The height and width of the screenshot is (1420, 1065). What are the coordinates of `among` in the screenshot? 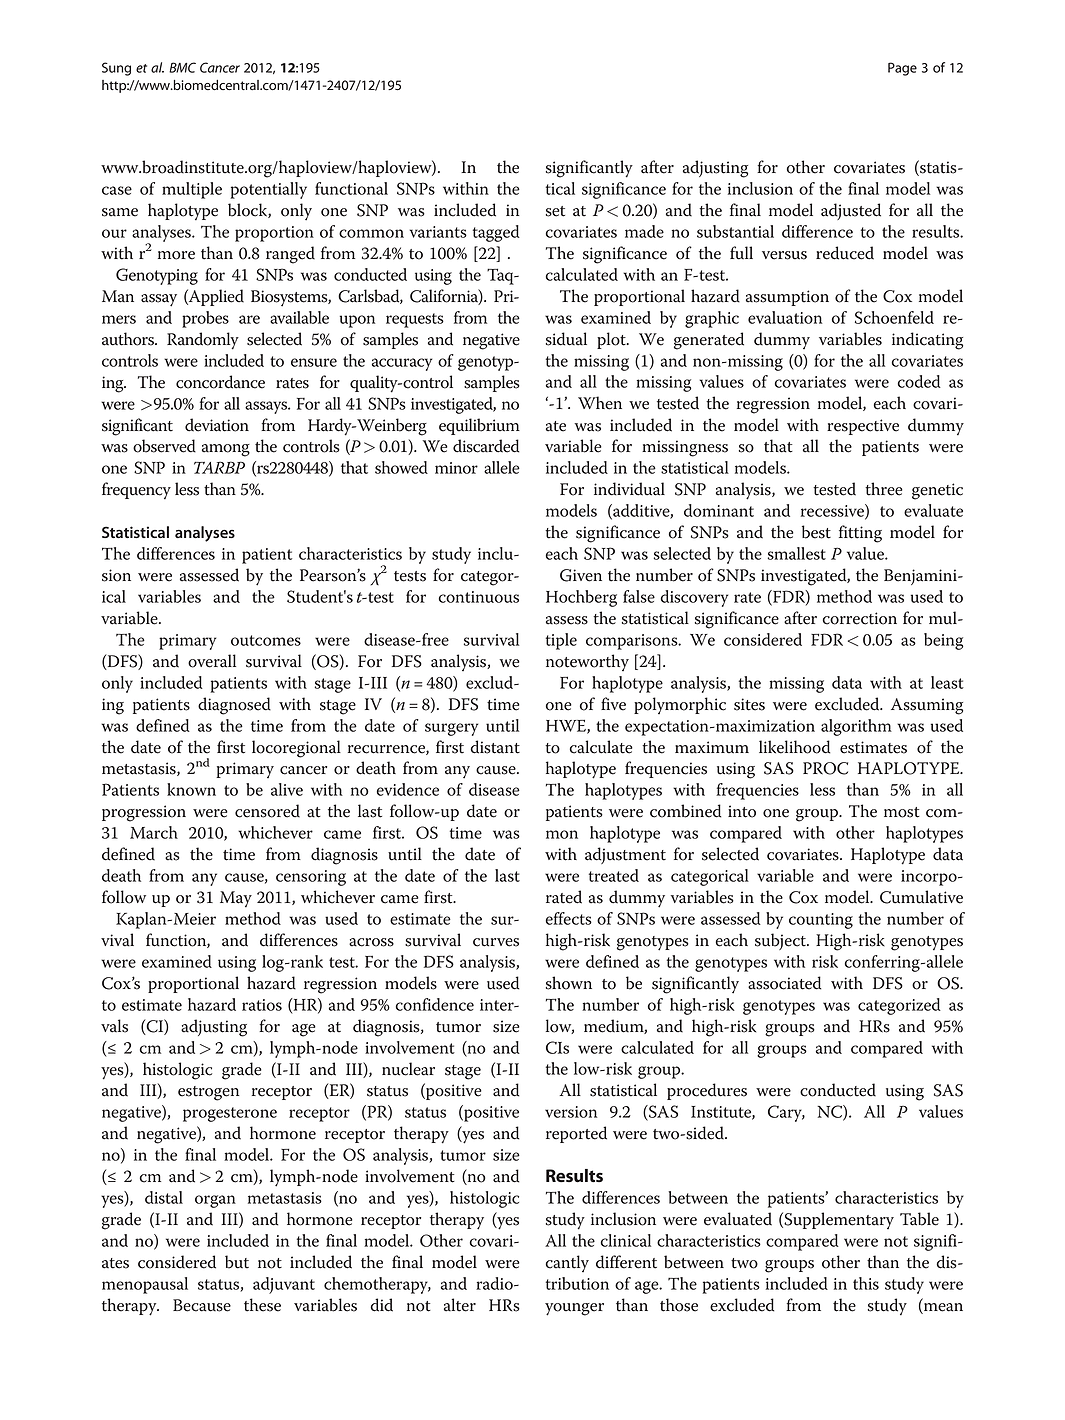 It's located at (226, 450).
